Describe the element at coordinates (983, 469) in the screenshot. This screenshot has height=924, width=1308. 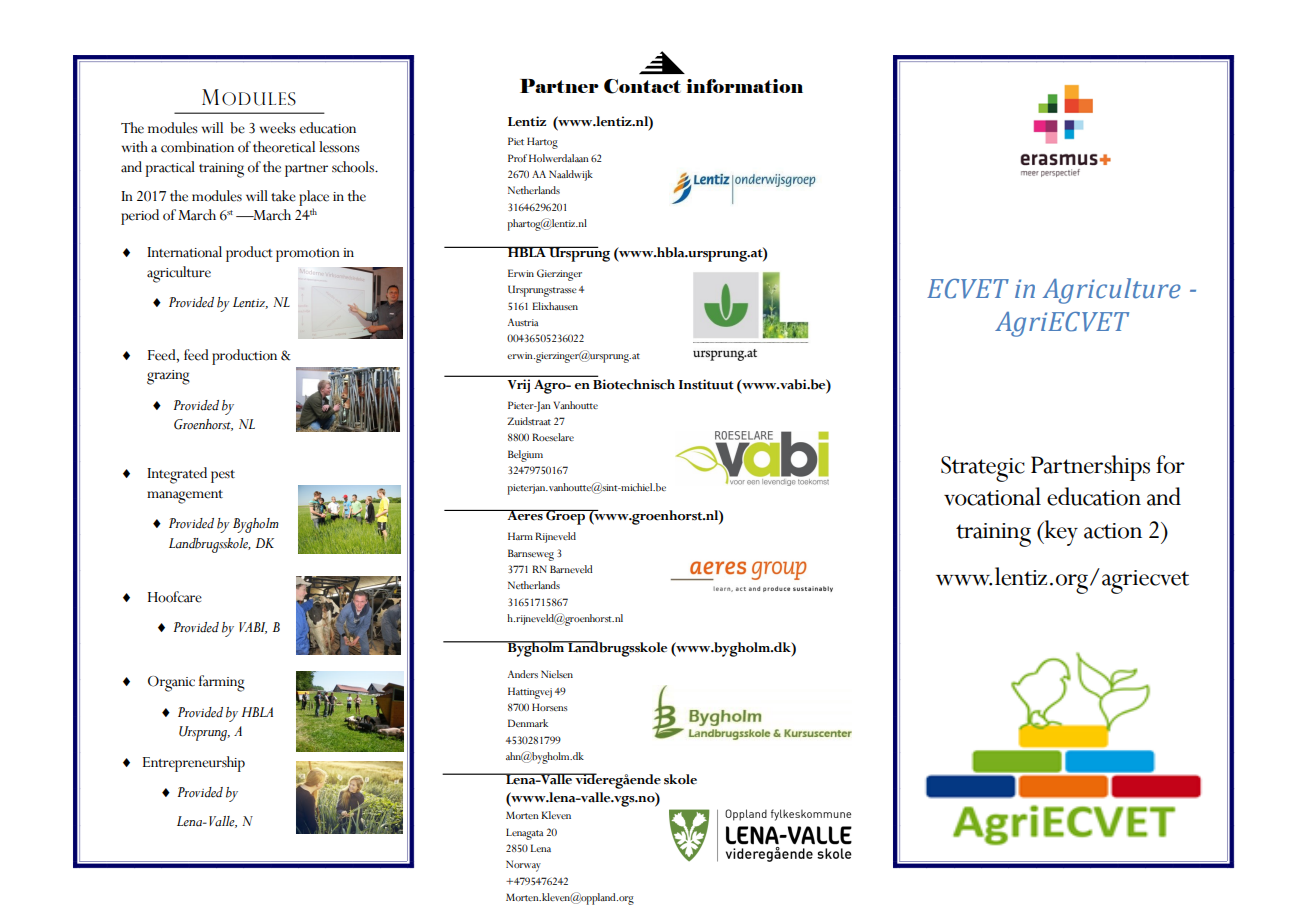
I see `Strategic` at that location.
